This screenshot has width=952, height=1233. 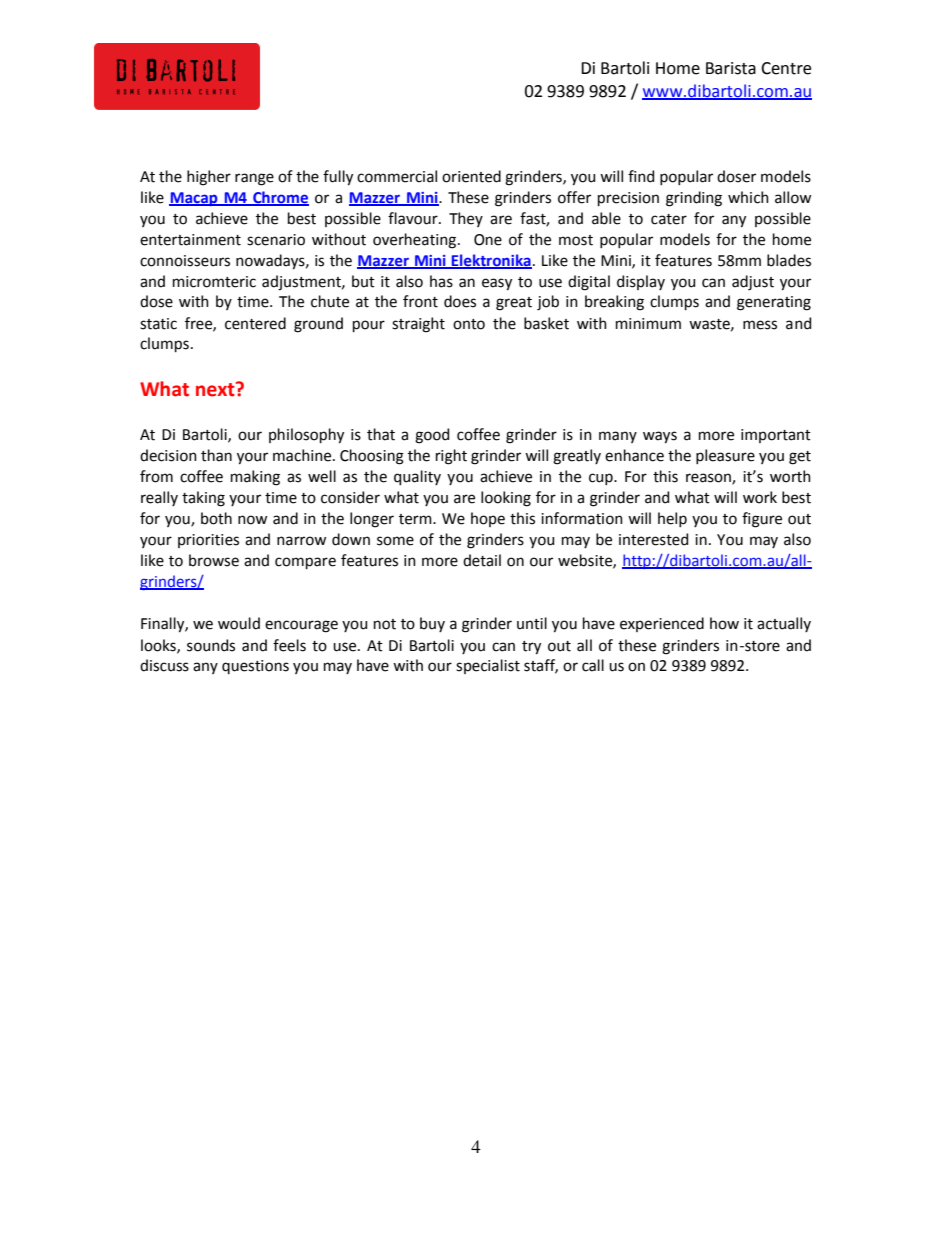 What do you see at coordinates (731, 68) in the screenshot?
I see `Barista` at bounding box center [731, 68].
